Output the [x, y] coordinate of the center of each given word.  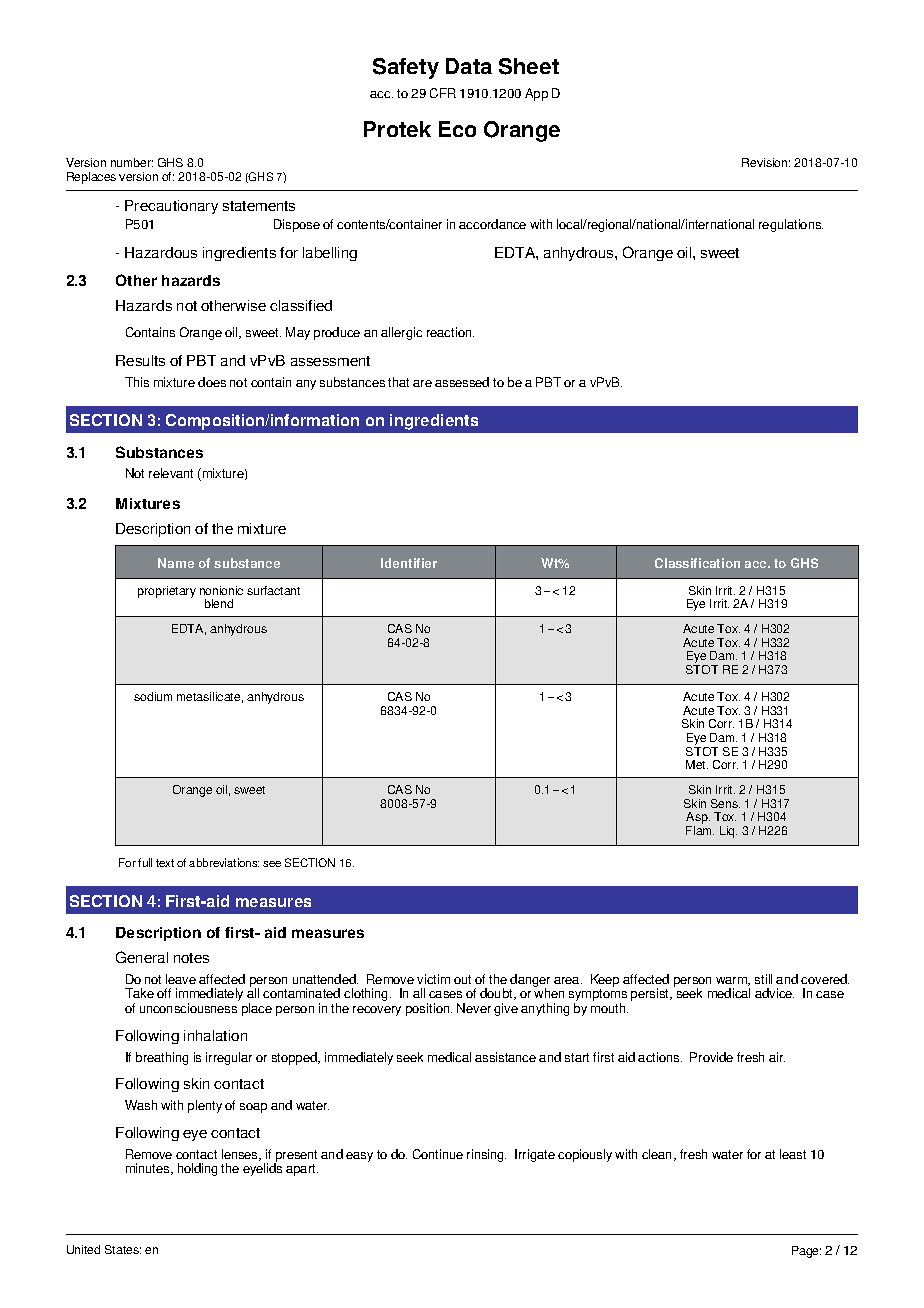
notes [191, 958]
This [137, 382]
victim [433, 979]
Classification [697, 563]
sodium [153, 696]
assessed [462, 382]
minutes [149, 1169]
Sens [725, 803]
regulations [791, 225]
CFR [443, 93]
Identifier [409, 563]
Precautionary [171, 207]
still [763, 979]
